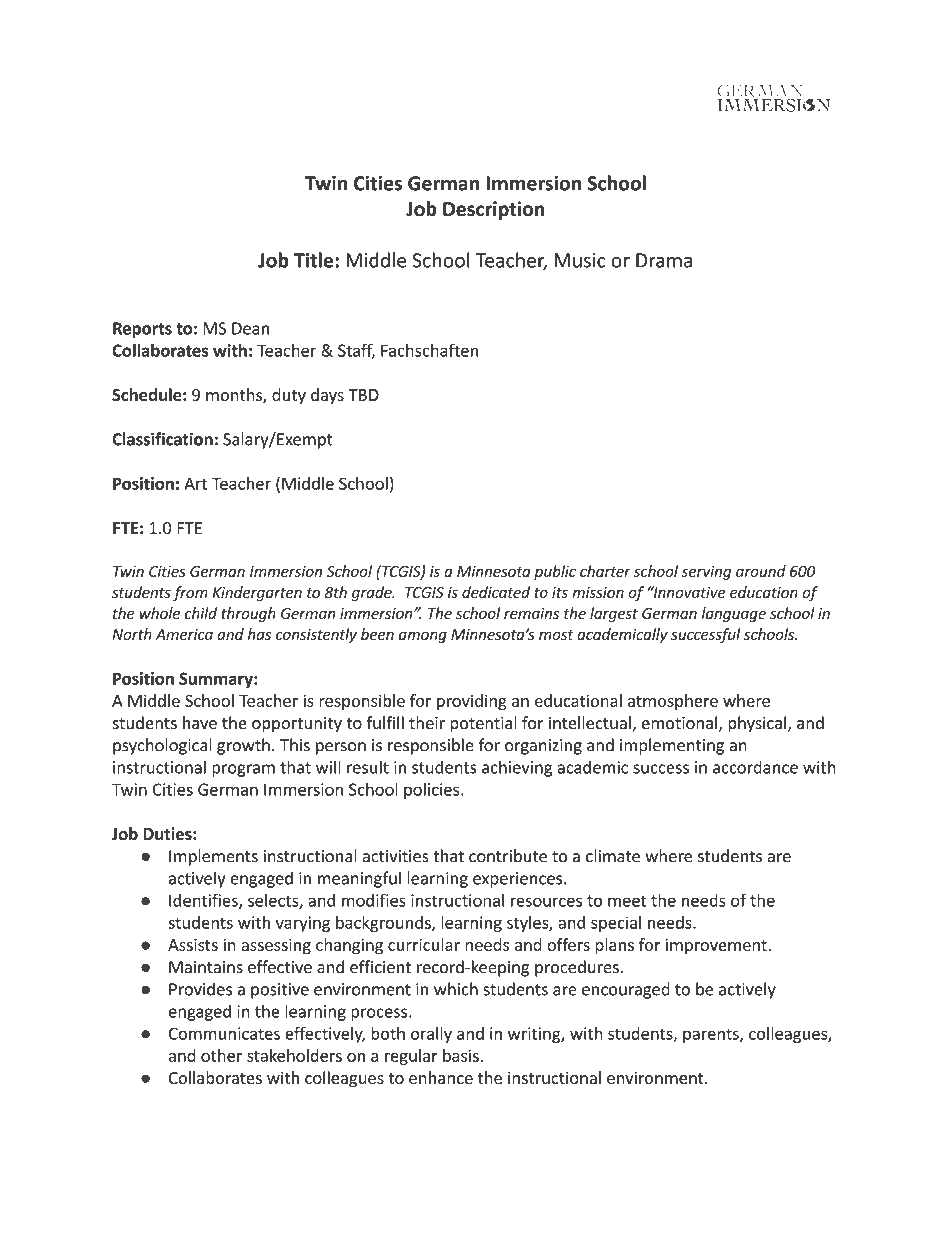 This page has height=1233, width=952. I want to click on Drama, so click(664, 260).
